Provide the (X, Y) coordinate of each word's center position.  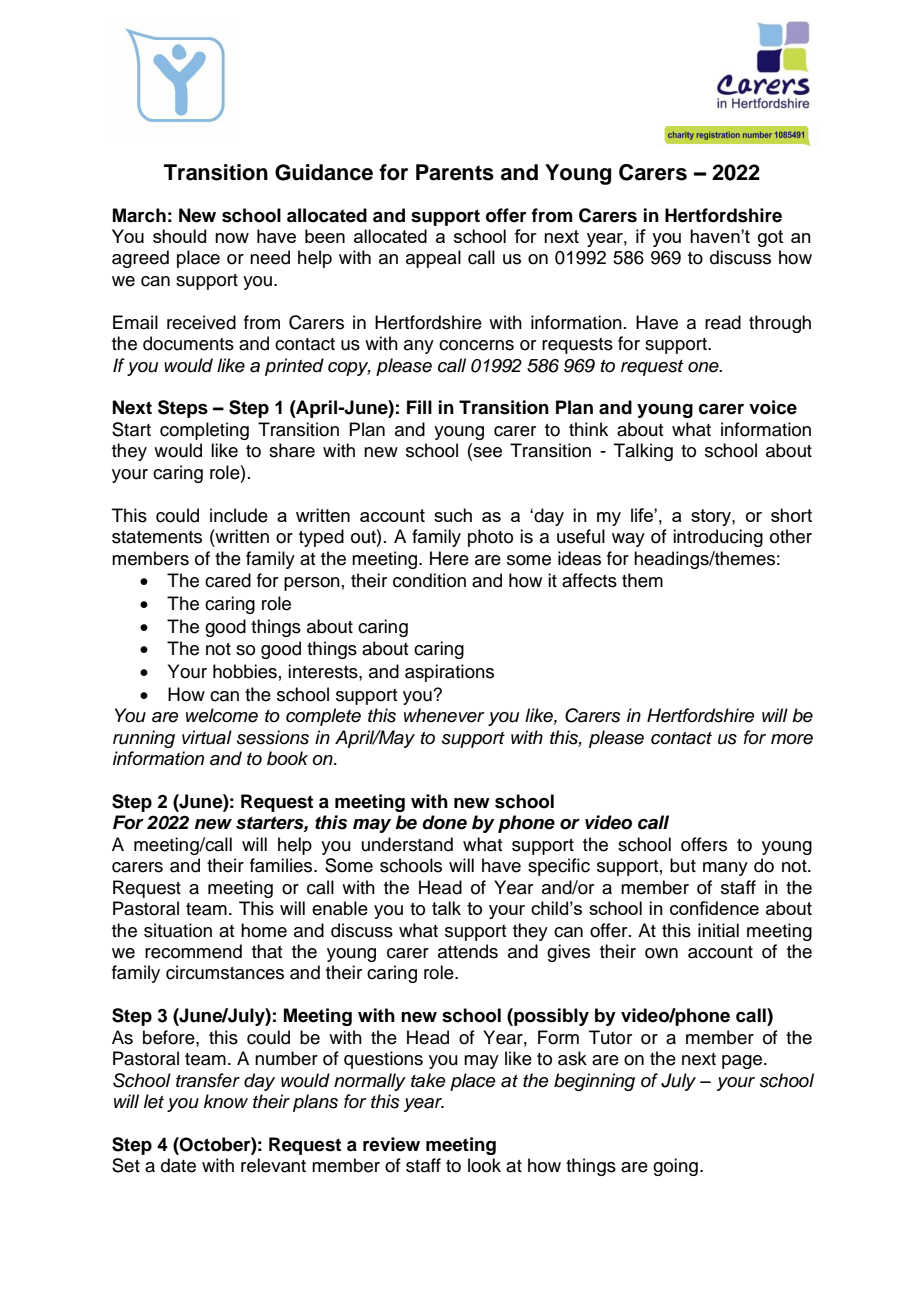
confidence (714, 908)
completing (204, 431)
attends (468, 951)
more (792, 739)
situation (178, 930)
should (179, 236)
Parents (455, 172)
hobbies (245, 671)
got (770, 238)
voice (773, 407)
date (178, 1165)
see (486, 452)
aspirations (449, 673)
